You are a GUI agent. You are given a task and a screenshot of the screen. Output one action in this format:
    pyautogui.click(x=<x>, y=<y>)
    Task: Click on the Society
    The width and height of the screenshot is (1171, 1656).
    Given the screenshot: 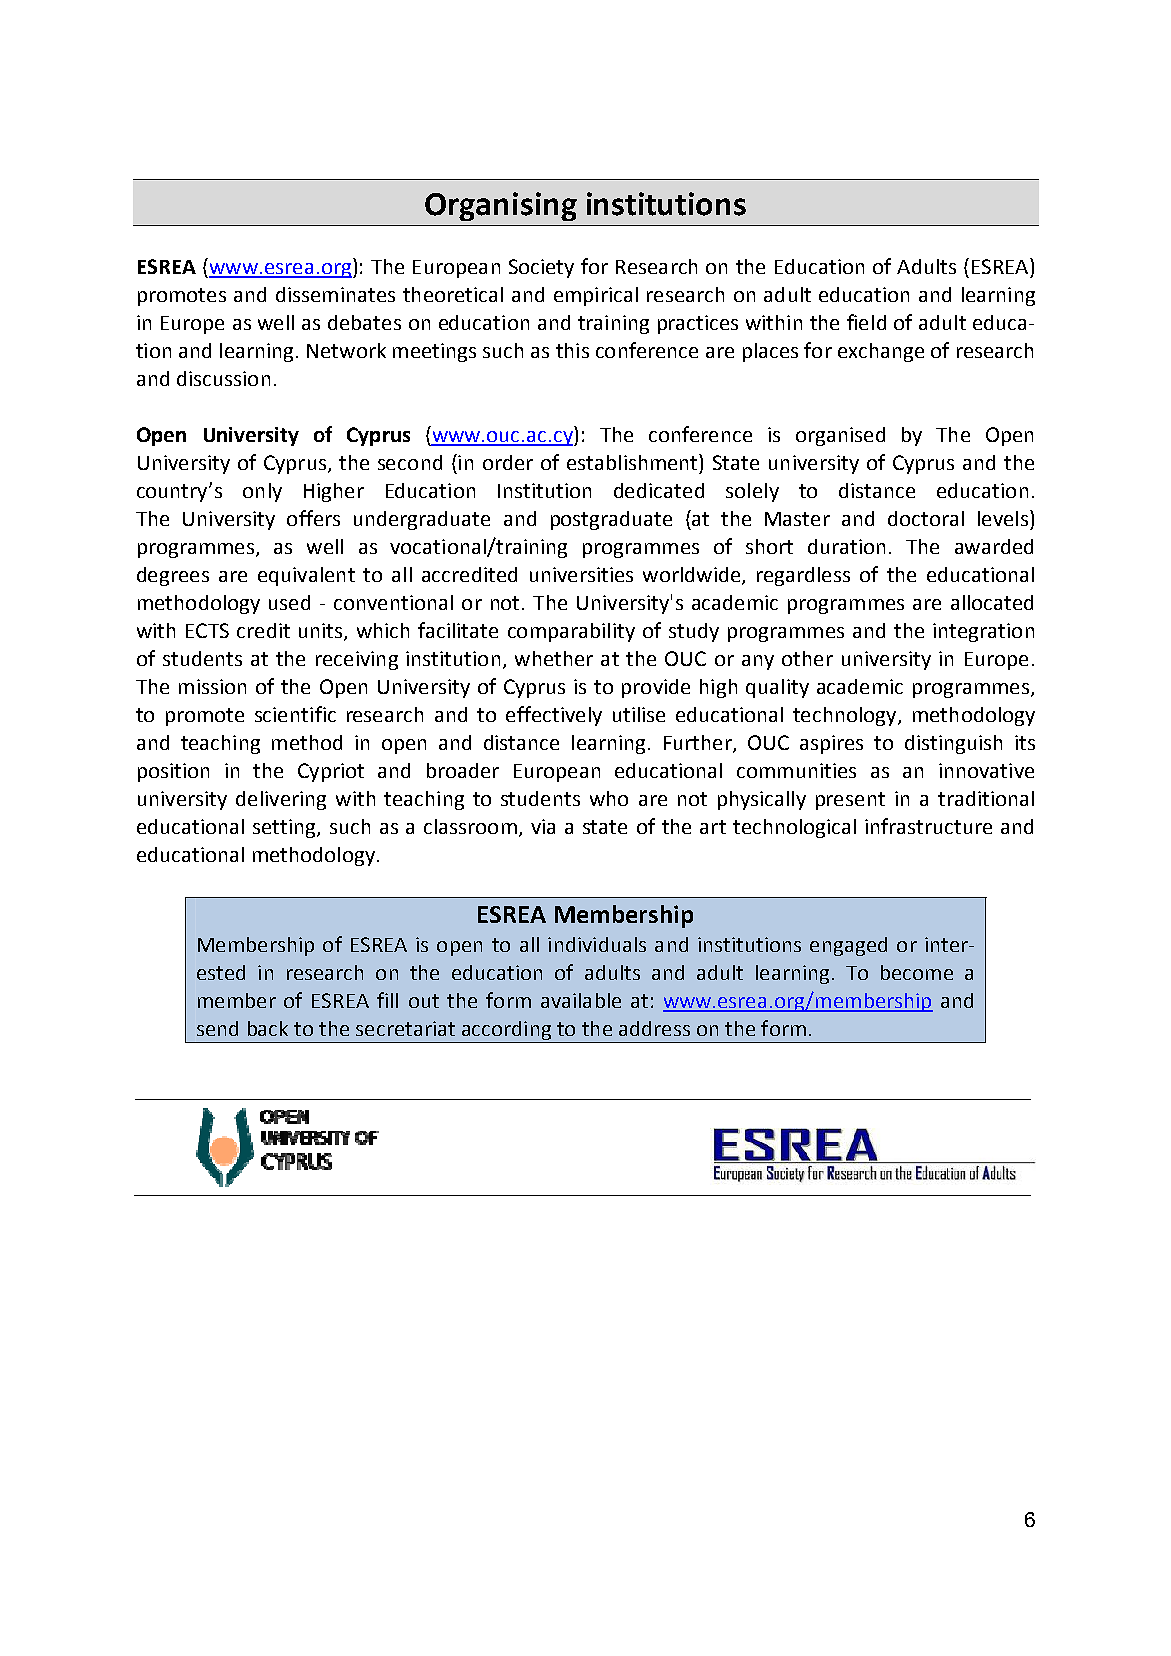 What is the action you would take?
    pyautogui.click(x=541, y=268)
